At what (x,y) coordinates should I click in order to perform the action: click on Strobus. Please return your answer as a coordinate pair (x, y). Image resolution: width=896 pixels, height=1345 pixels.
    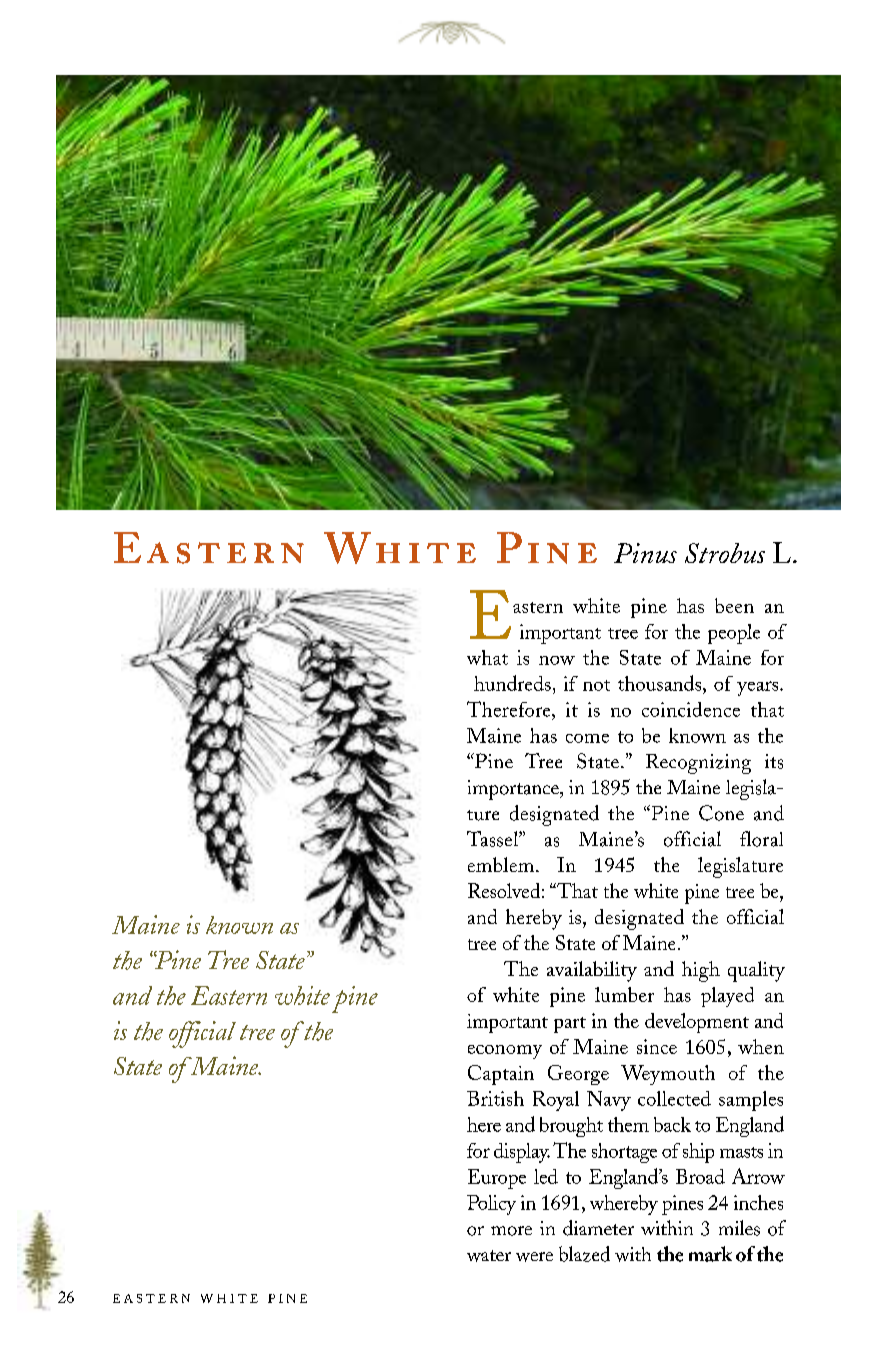
    Looking at the image, I should click on (725, 553).
